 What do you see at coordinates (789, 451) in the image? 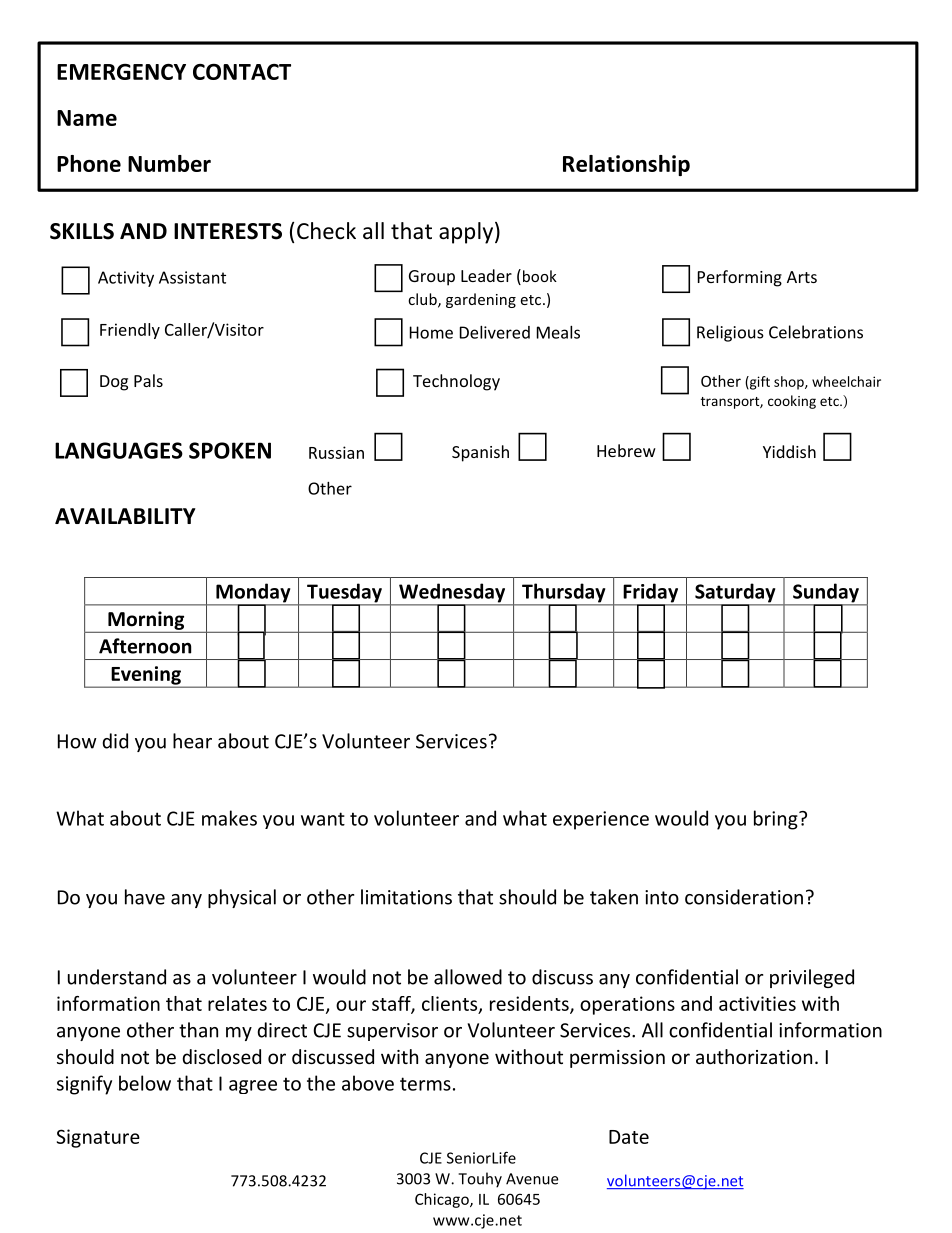
I see `Yiddish` at bounding box center [789, 451].
